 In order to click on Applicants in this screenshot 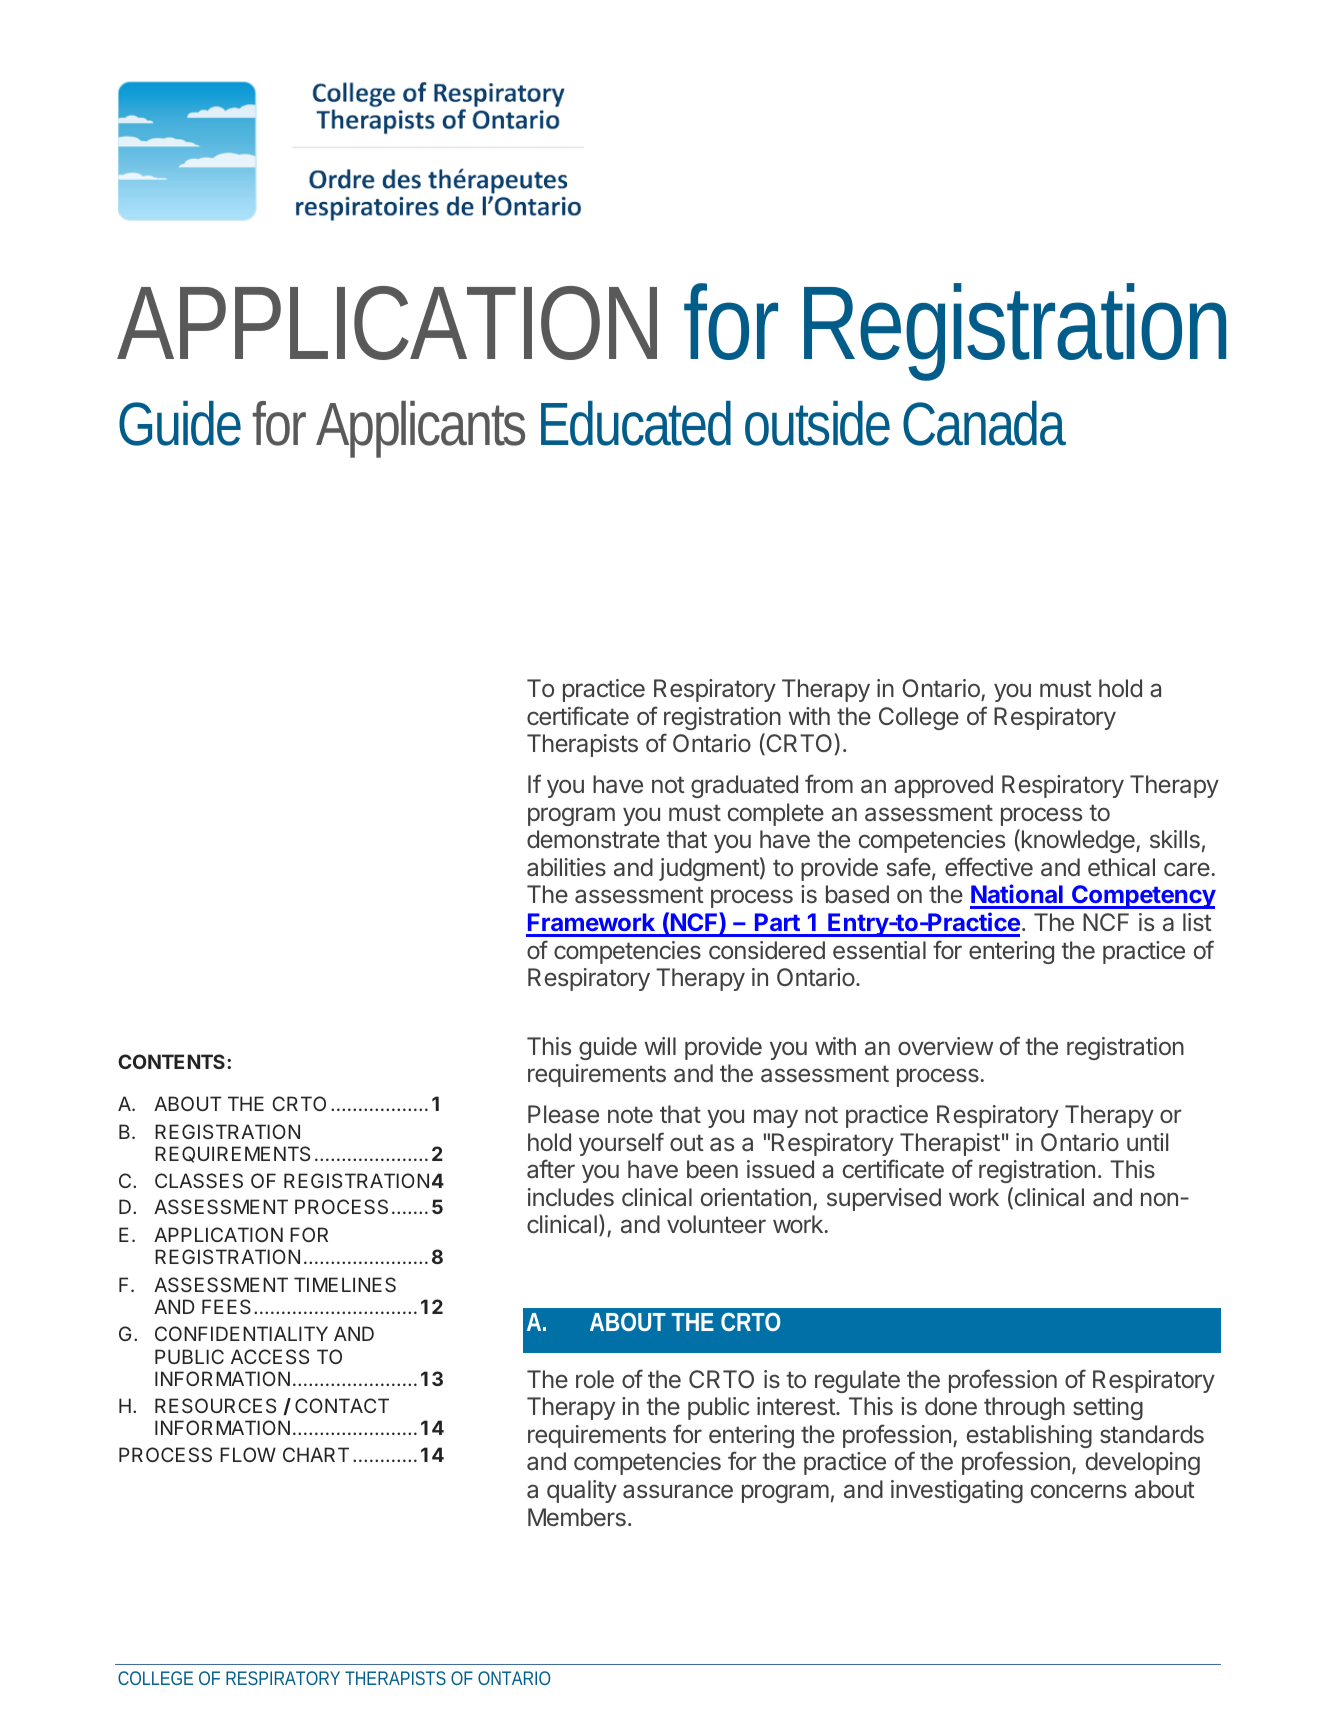, I will do `click(420, 429)`.
